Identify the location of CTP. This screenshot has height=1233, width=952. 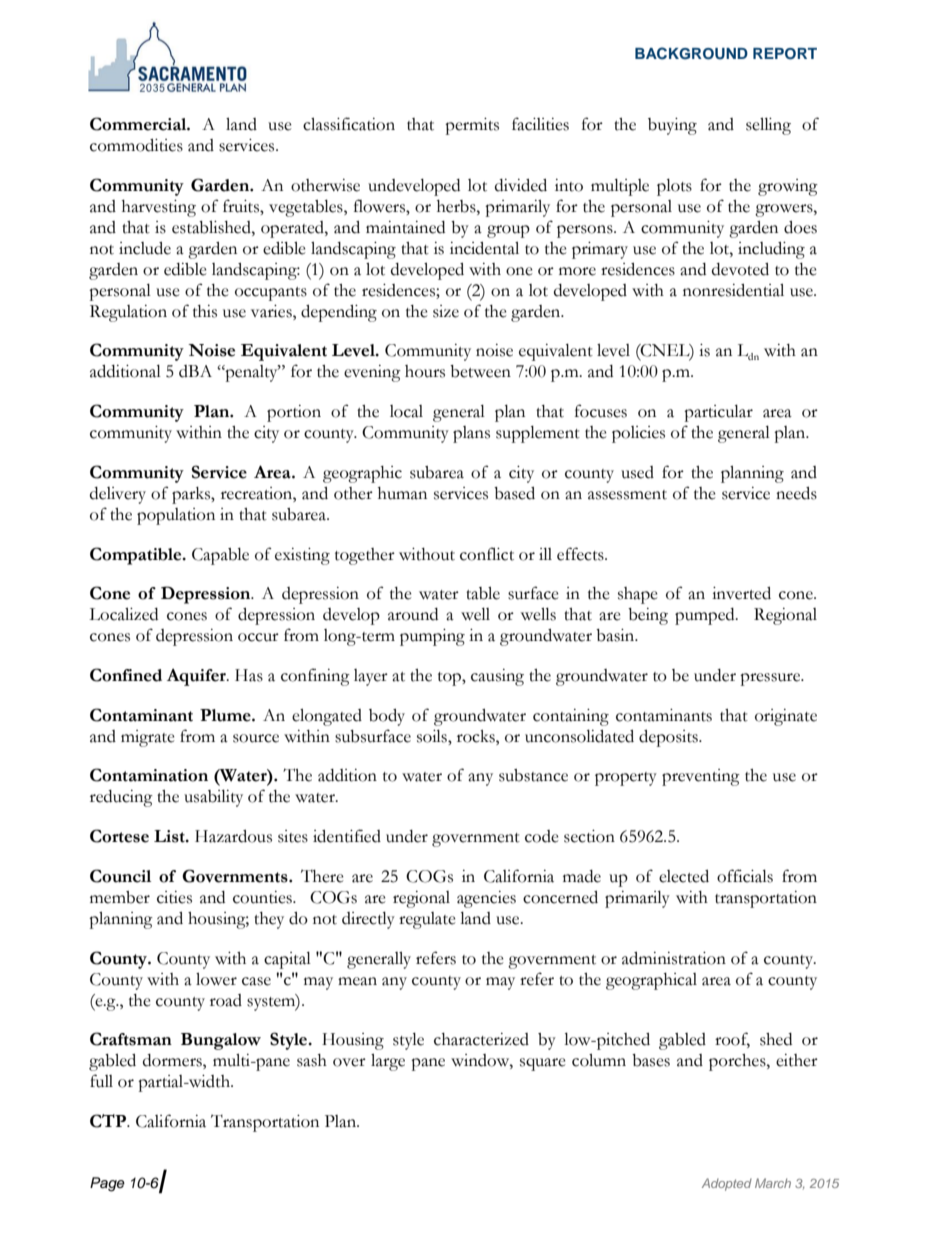
(109, 1121).
